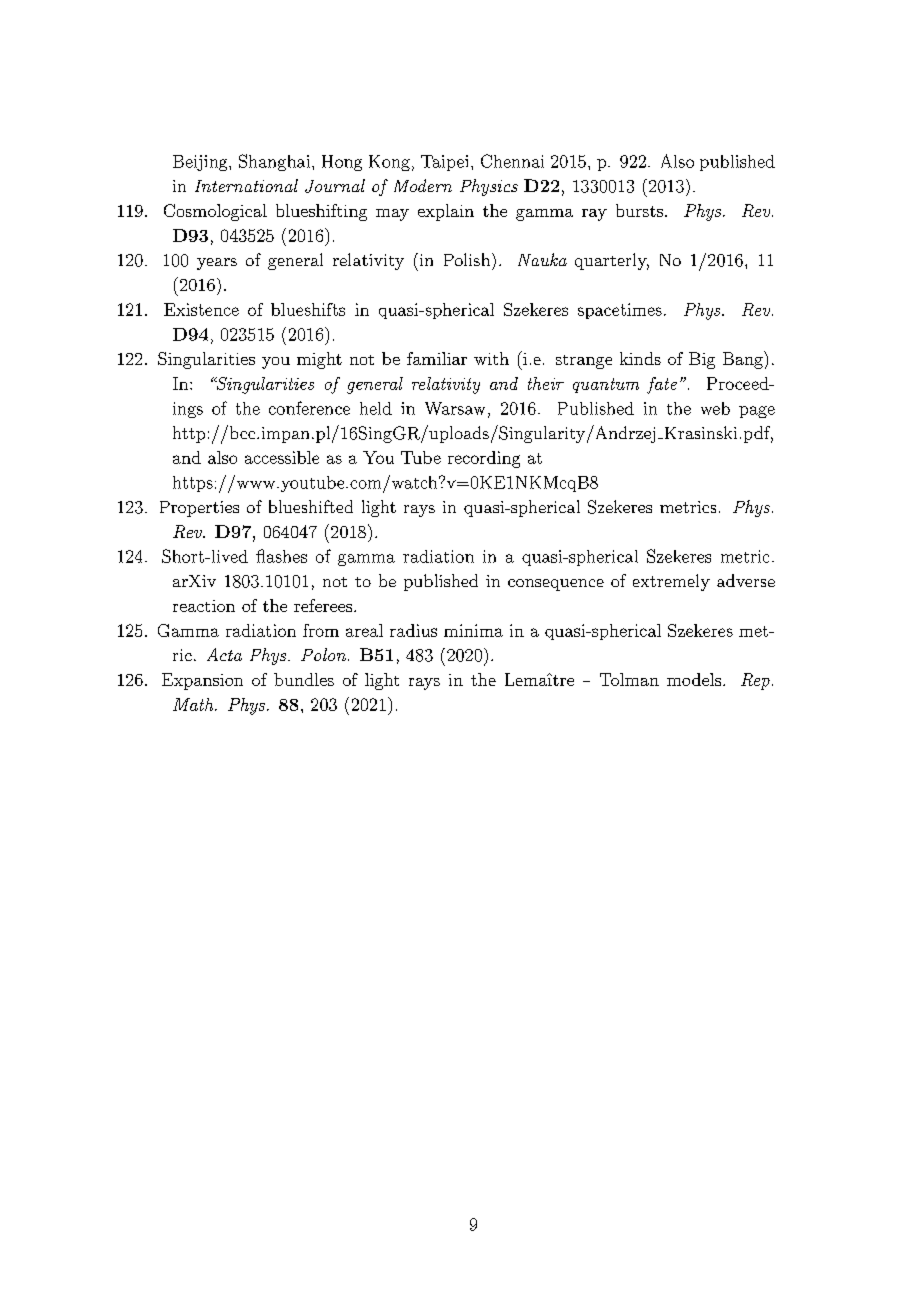 This document has height=1308, width=924. I want to click on Existence, so click(201, 309).
